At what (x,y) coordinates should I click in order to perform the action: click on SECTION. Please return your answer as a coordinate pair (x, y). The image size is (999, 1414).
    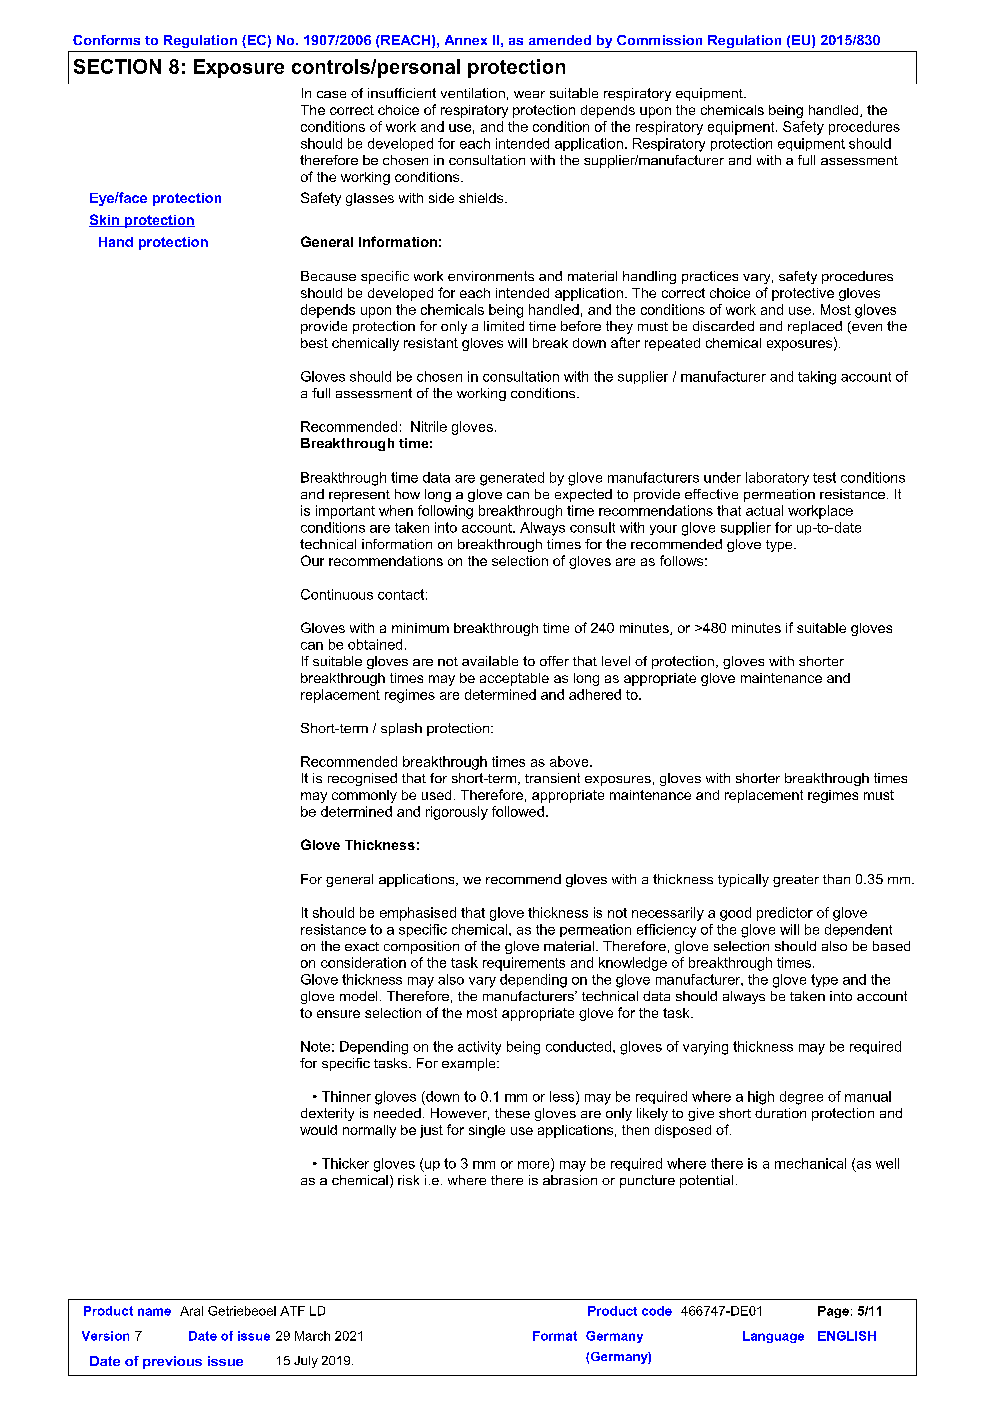
    Looking at the image, I should click on (117, 66).
